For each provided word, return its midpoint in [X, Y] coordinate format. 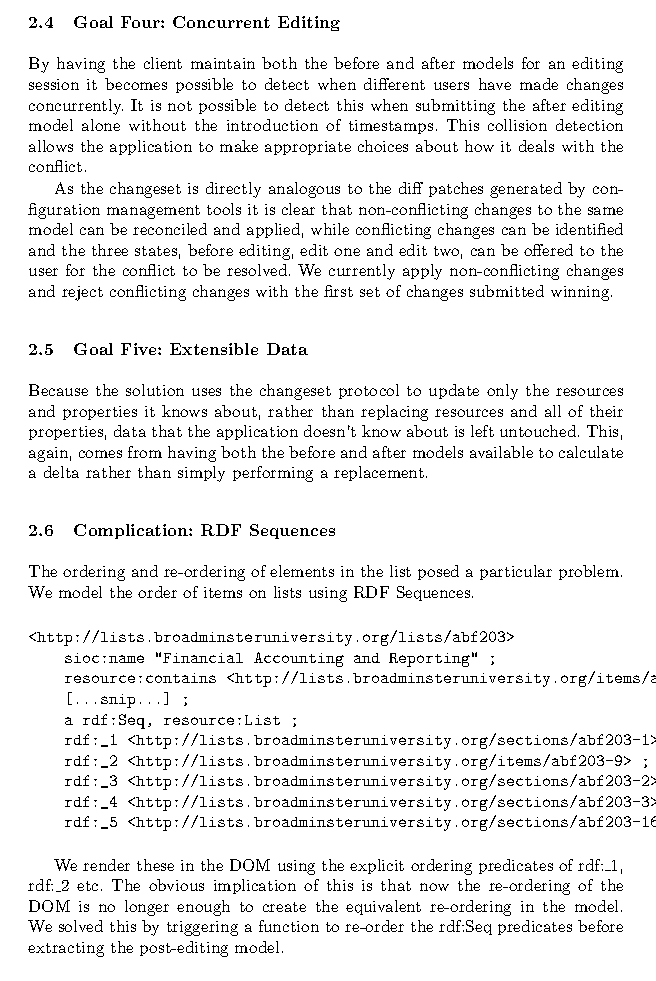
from [145, 452]
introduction [272, 125]
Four [141, 22]
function [289, 926]
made [539, 84]
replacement [379, 473]
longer [147, 908]
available [501, 452]
